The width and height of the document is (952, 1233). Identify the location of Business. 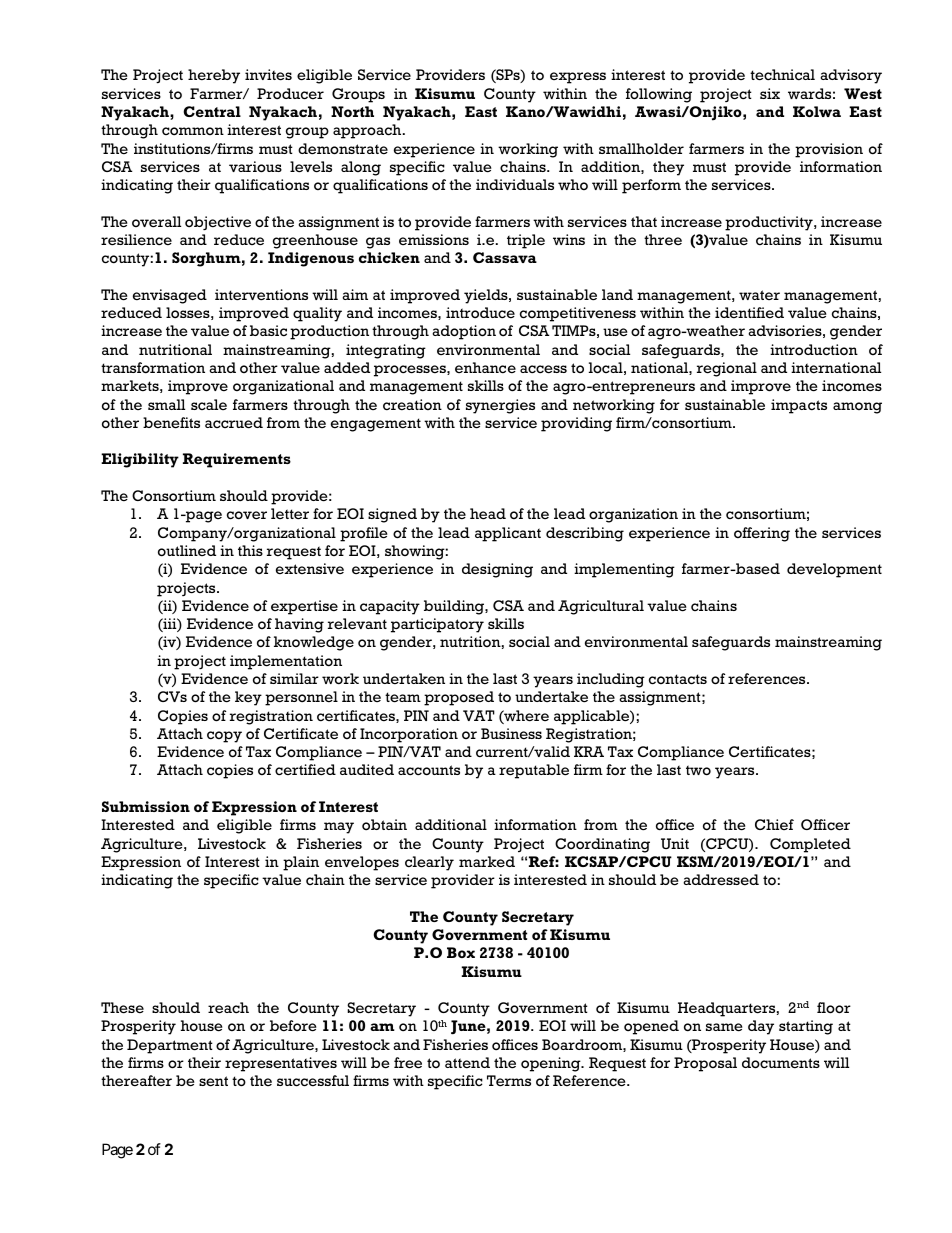
(511, 733).
